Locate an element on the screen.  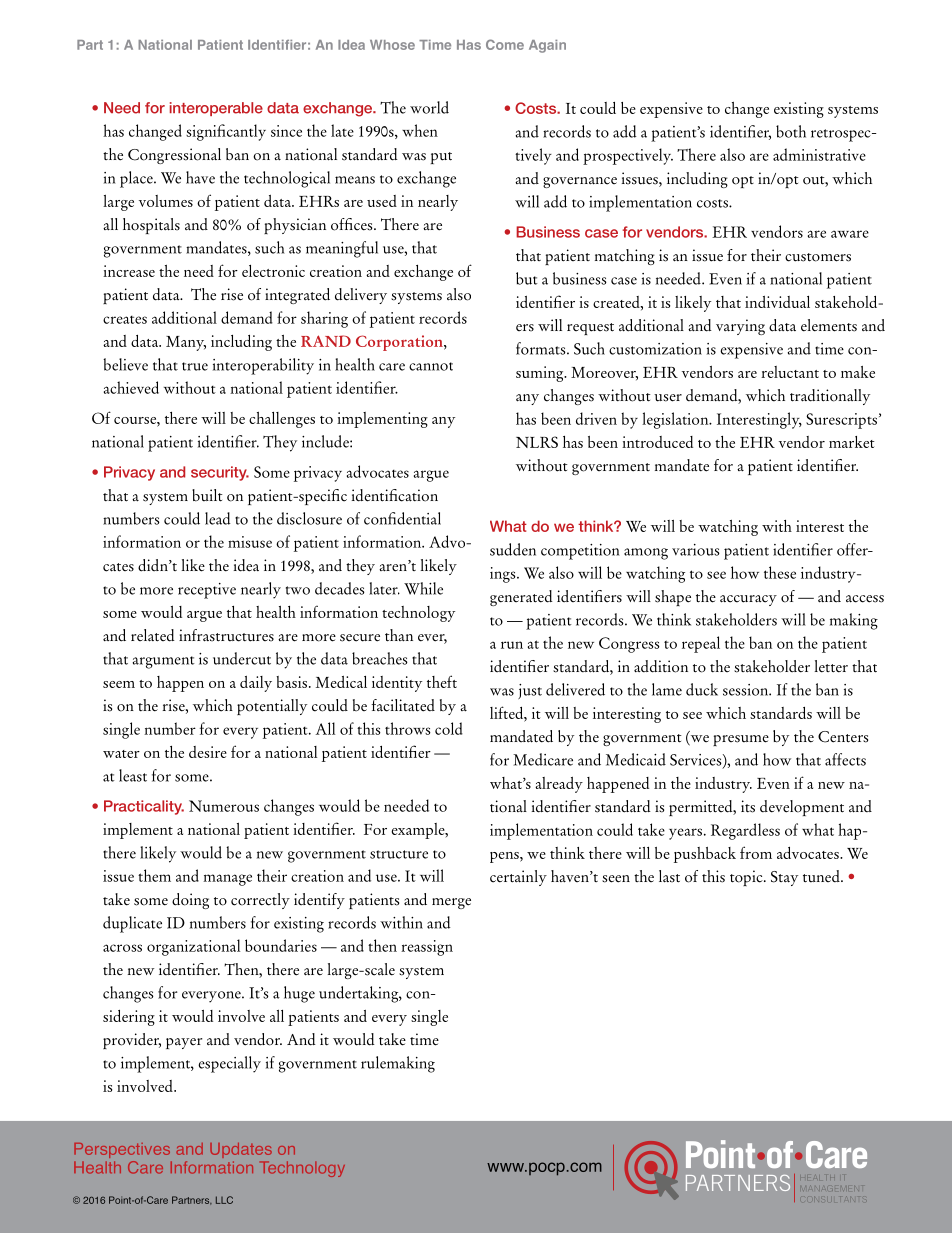
receptive is located at coordinates (207, 591).
